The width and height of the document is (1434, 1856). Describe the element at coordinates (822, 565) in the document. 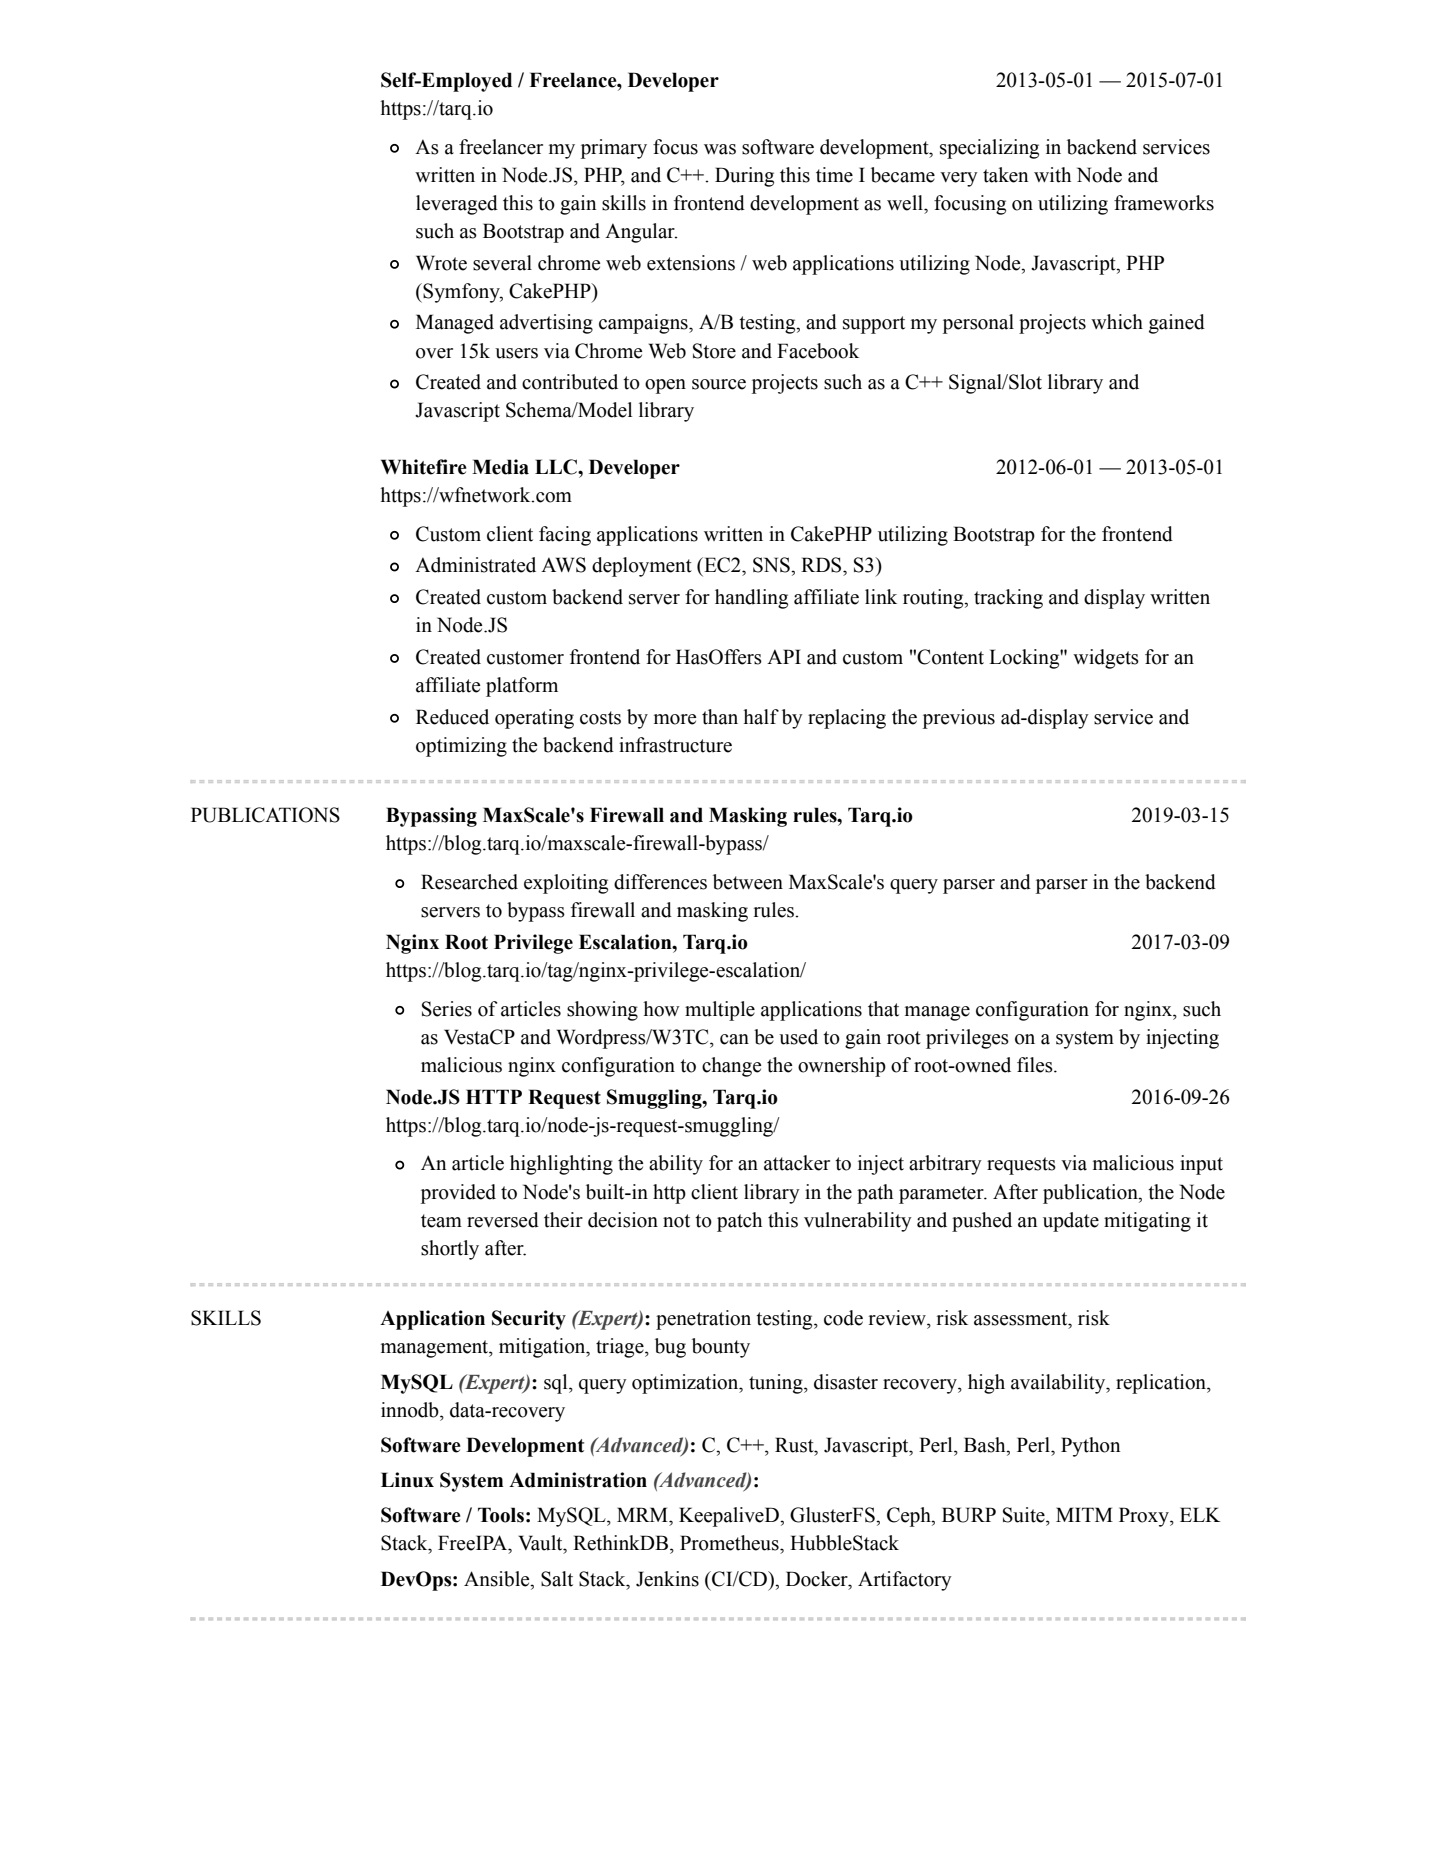

I see `RDS` at that location.
